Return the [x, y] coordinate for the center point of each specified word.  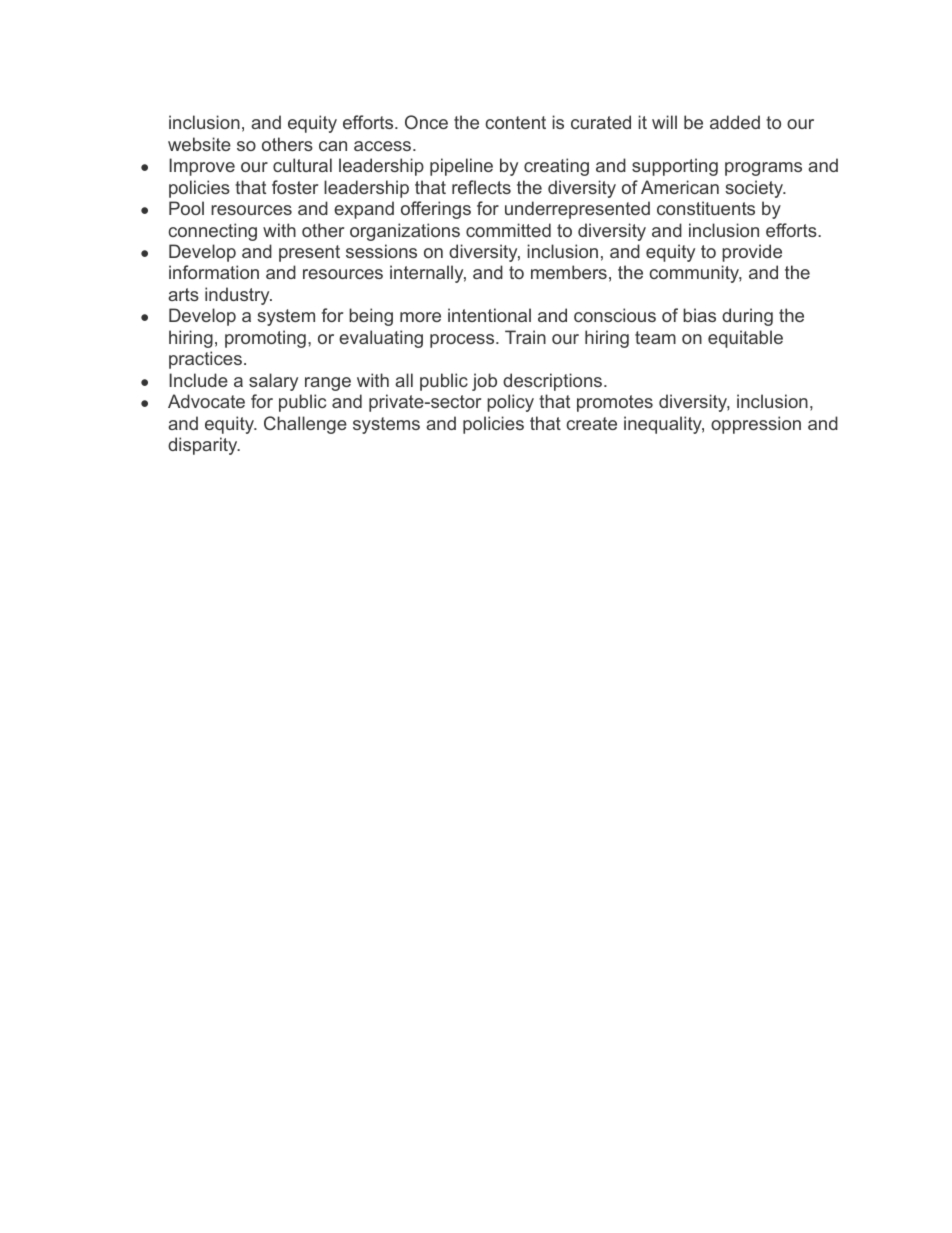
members [569, 272]
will [664, 122]
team [655, 337]
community [695, 274]
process [462, 341]
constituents [706, 208]
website [199, 144]
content [515, 122]
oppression [756, 425]
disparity [204, 446]
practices [205, 360]
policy [510, 403]
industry [238, 296]
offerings [436, 210]
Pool [186, 208]
